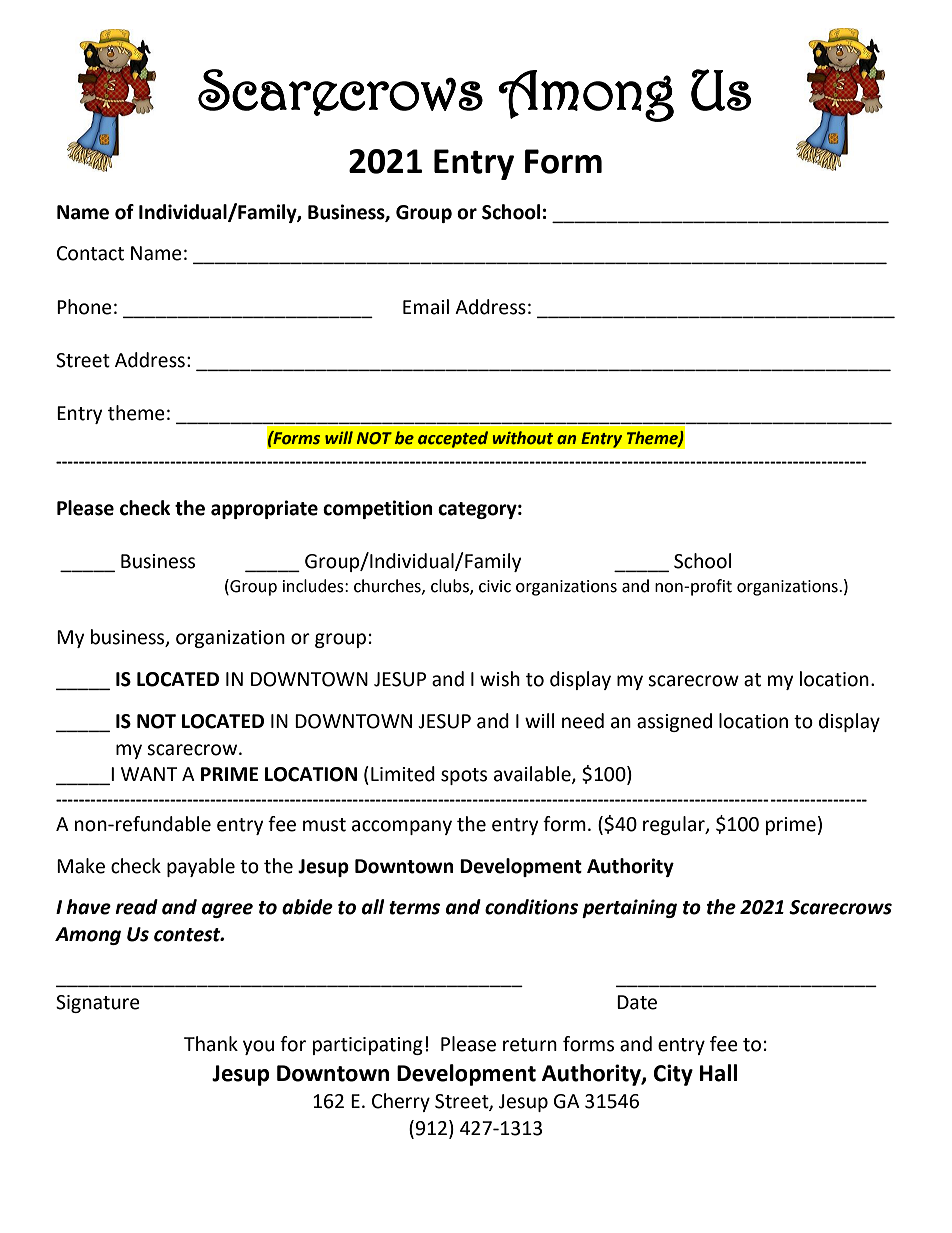 The image size is (952, 1233). I want to click on Contact, so click(90, 253).
